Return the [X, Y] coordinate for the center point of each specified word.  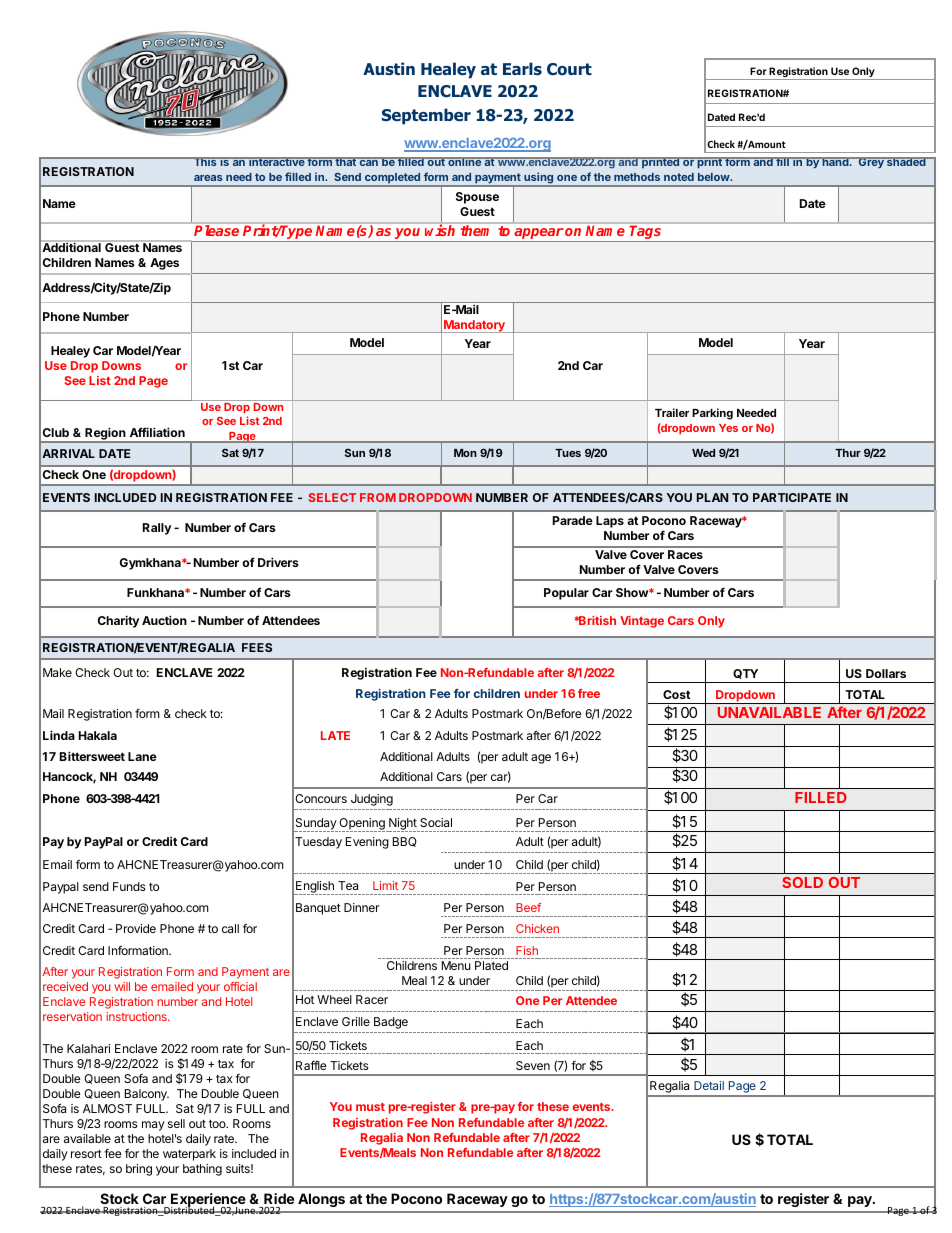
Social [436, 822]
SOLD [802, 882]
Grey [871, 163]
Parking [712, 414]
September [426, 116]
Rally [157, 529]
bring [139, 1170]
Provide [136, 928]
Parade [573, 520]
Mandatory [474, 326]
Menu [456, 965]
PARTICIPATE [792, 497]
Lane [142, 756]
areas [208, 178]
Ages [164, 264]
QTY [745, 674]
